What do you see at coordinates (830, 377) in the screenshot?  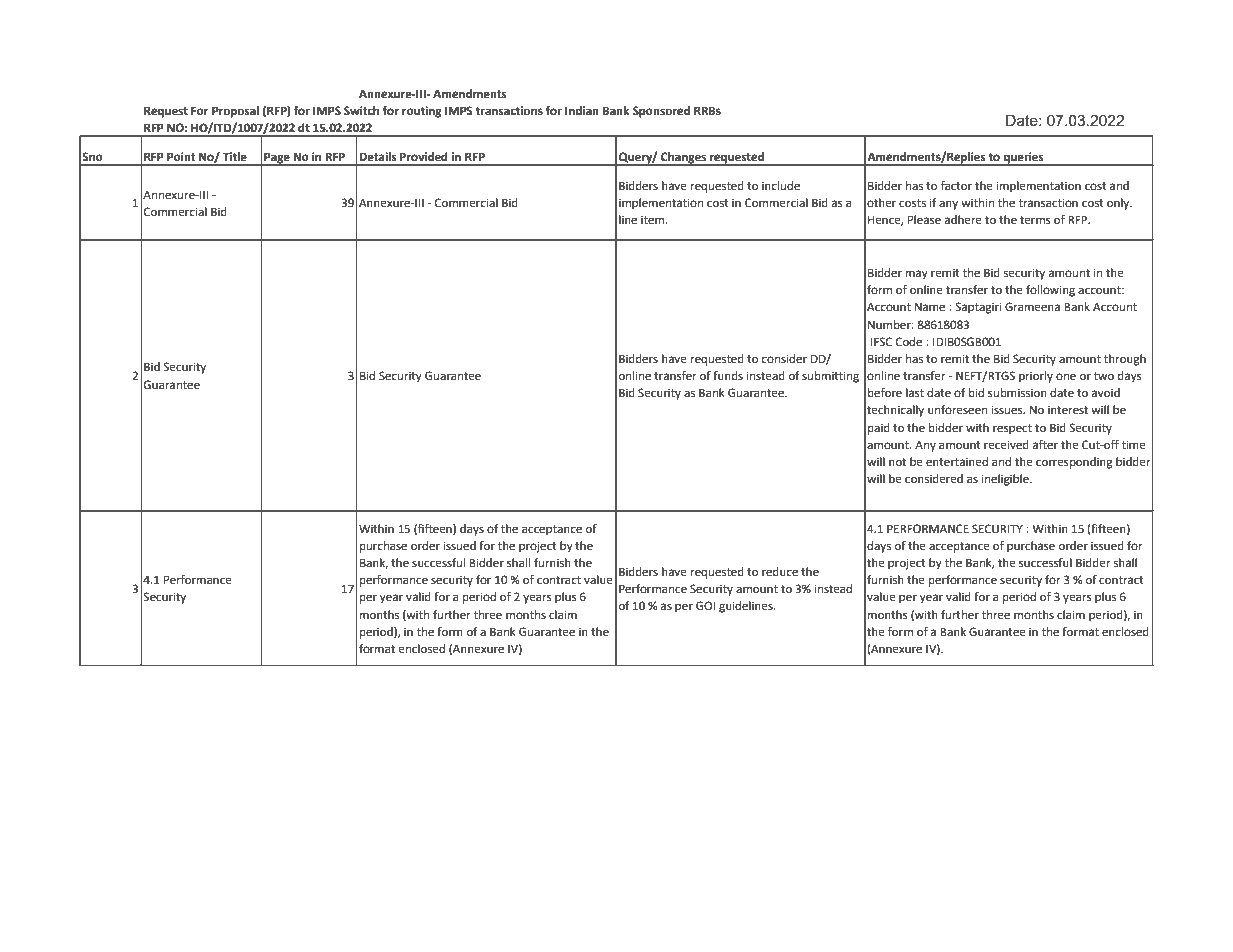 I see `submitting` at bounding box center [830, 377].
